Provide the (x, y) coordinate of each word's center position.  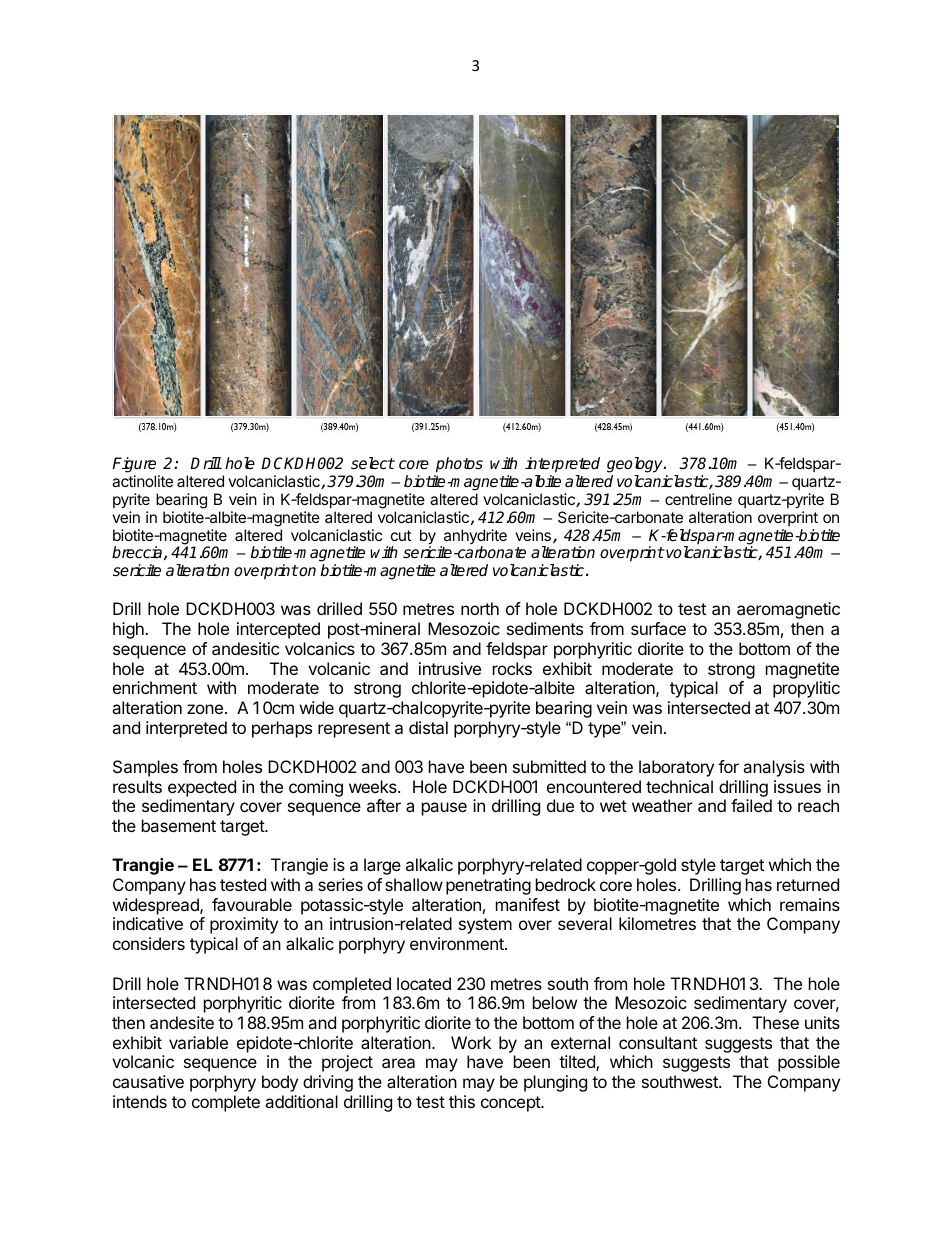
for (728, 766)
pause (444, 809)
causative (148, 1081)
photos (459, 465)
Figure (134, 465)
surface (658, 628)
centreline (698, 499)
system (485, 926)
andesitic (245, 648)
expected (202, 788)
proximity (244, 925)
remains (810, 904)
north (480, 608)
